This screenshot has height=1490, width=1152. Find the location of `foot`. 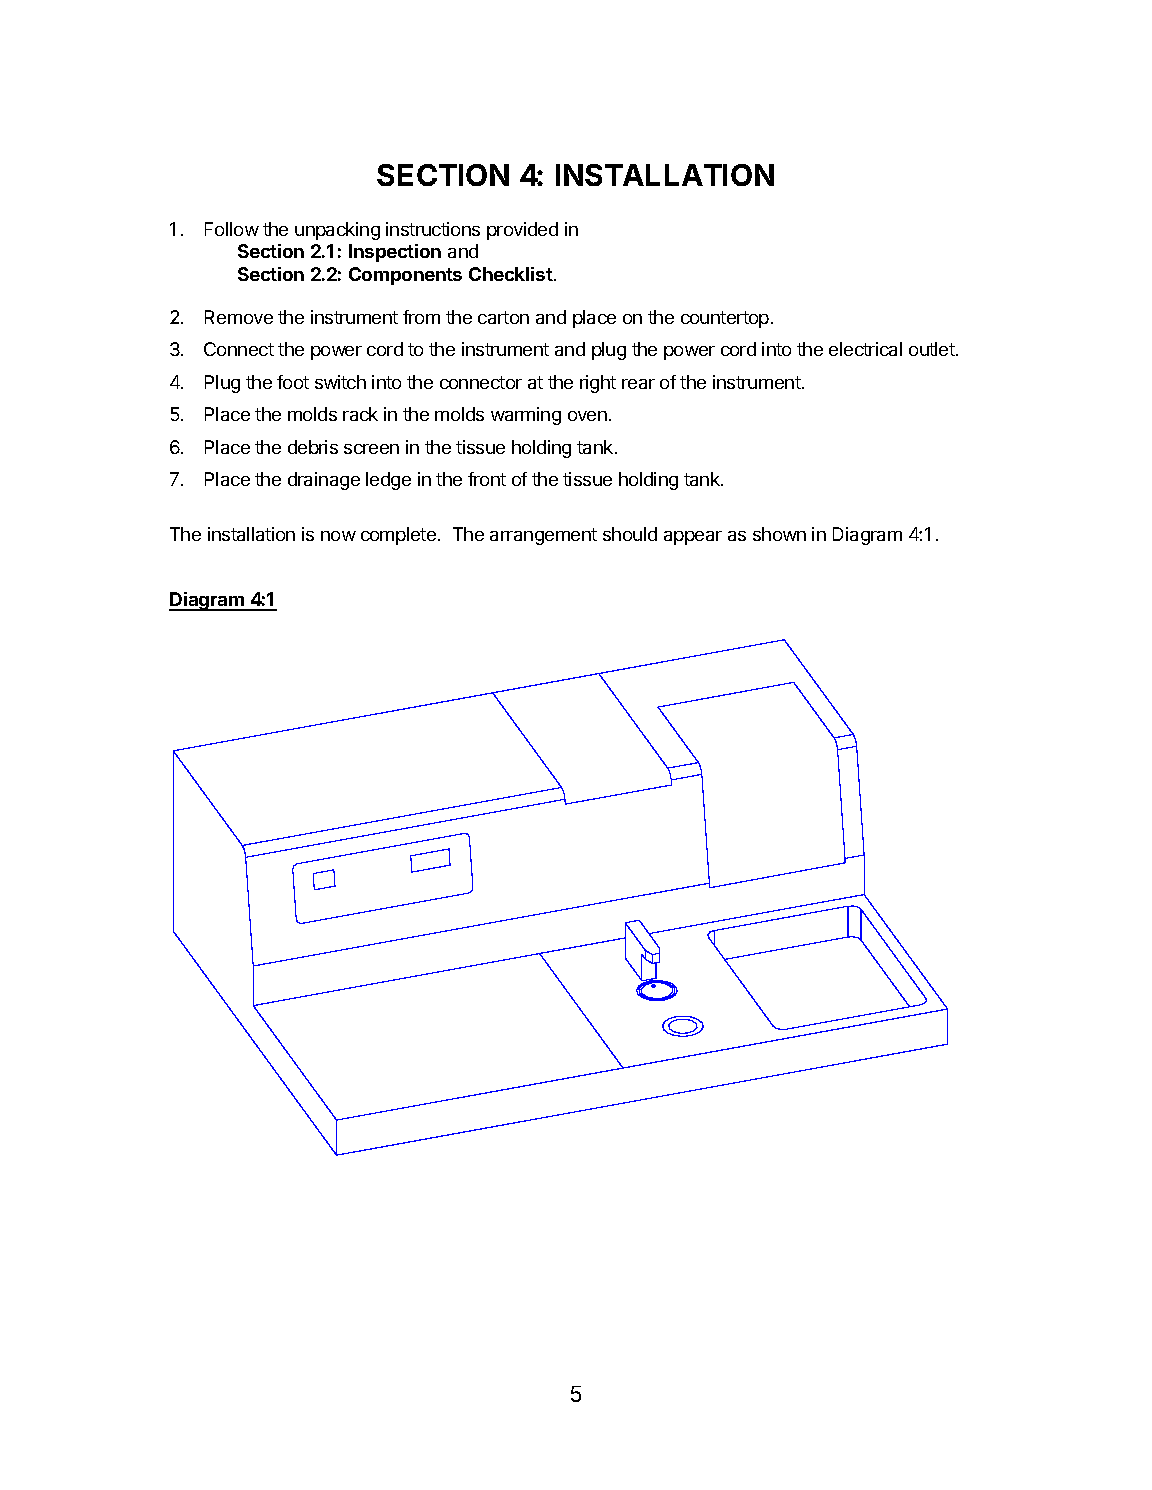

foot is located at coordinates (293, 382).
